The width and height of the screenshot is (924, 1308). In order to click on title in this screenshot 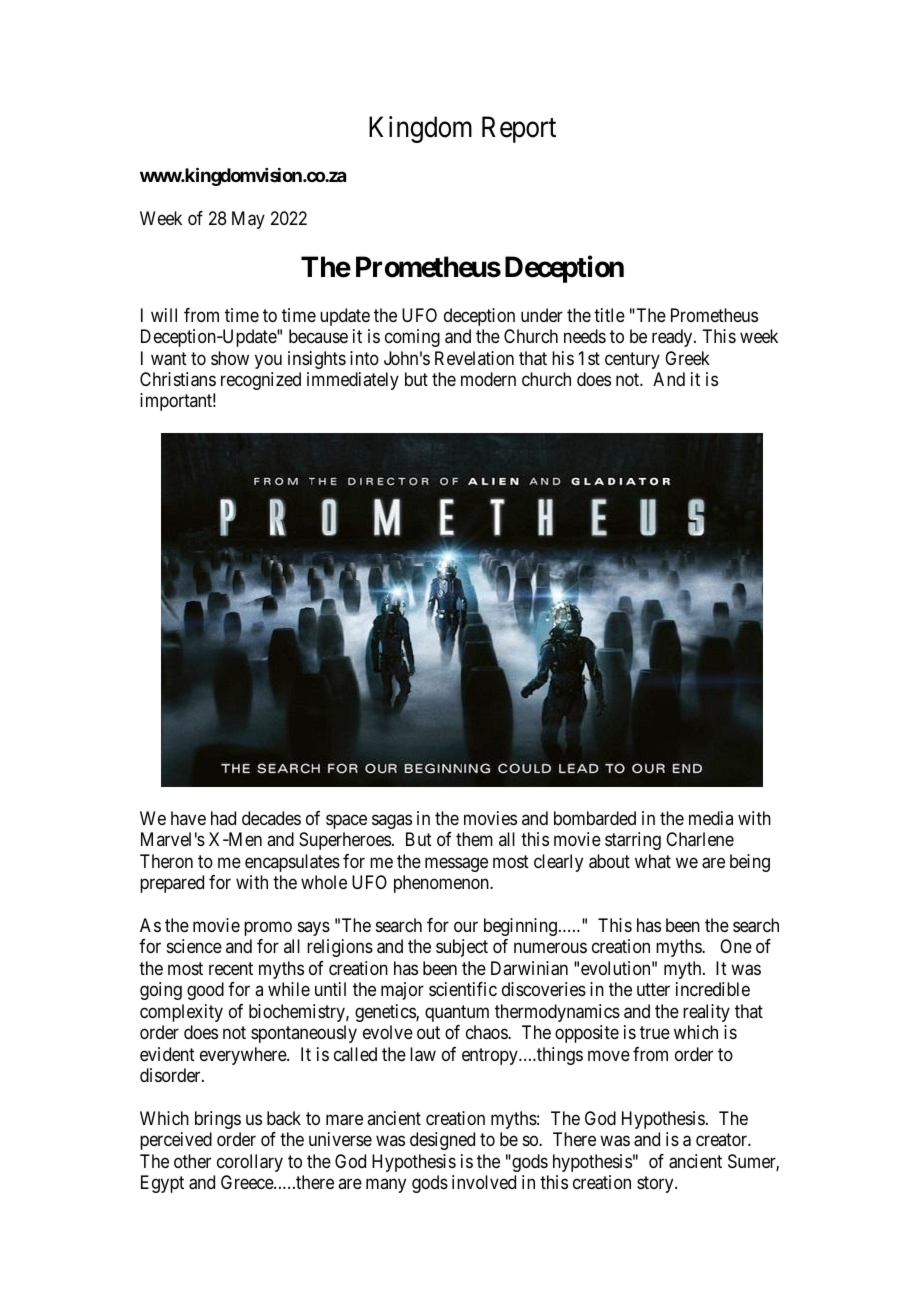, I will do `click(609, 315)`.
